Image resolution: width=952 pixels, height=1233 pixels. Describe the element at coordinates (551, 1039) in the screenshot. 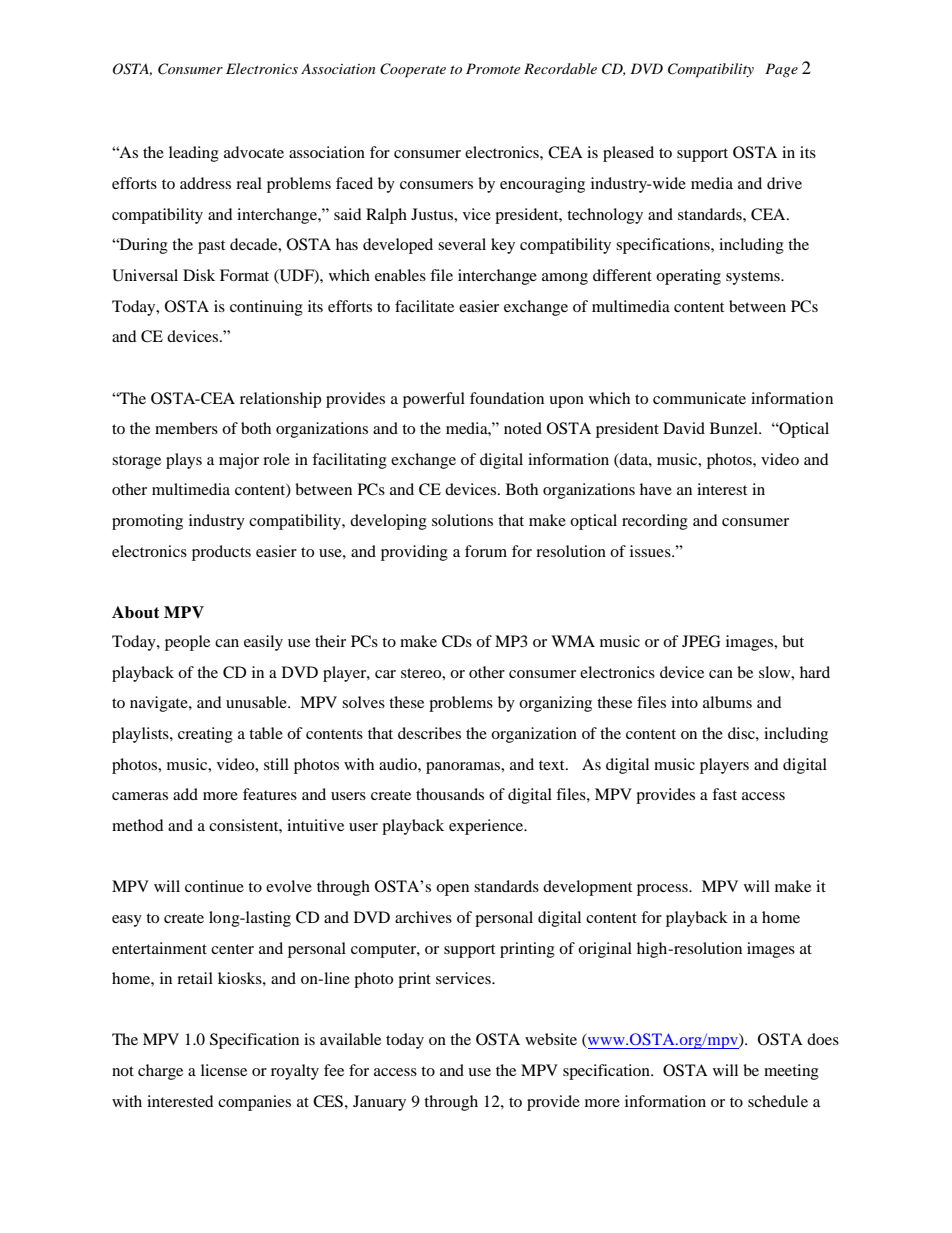

I see `website` at that location.
